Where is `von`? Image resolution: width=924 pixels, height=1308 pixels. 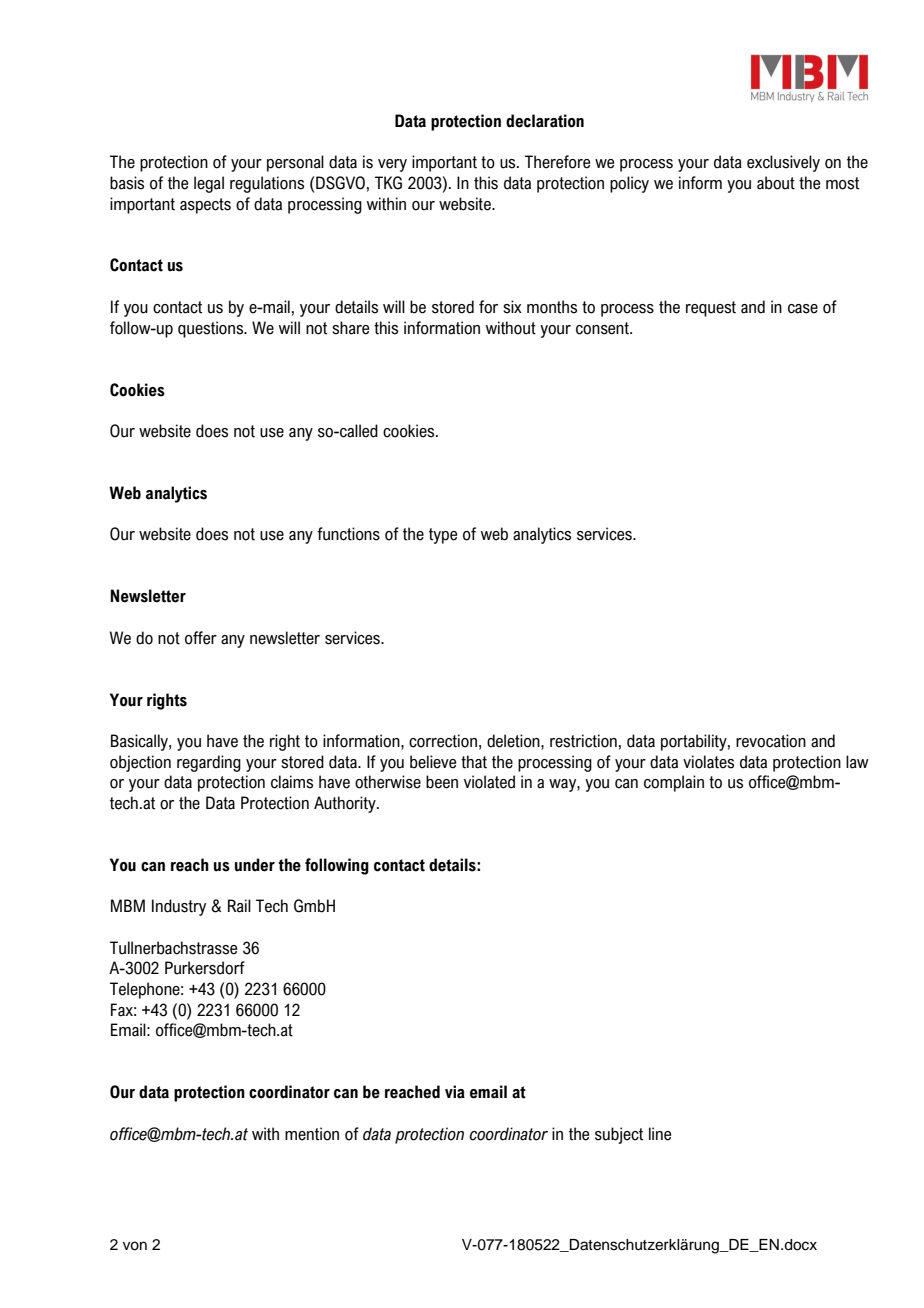 von is located at coordinates (135, 1246).
